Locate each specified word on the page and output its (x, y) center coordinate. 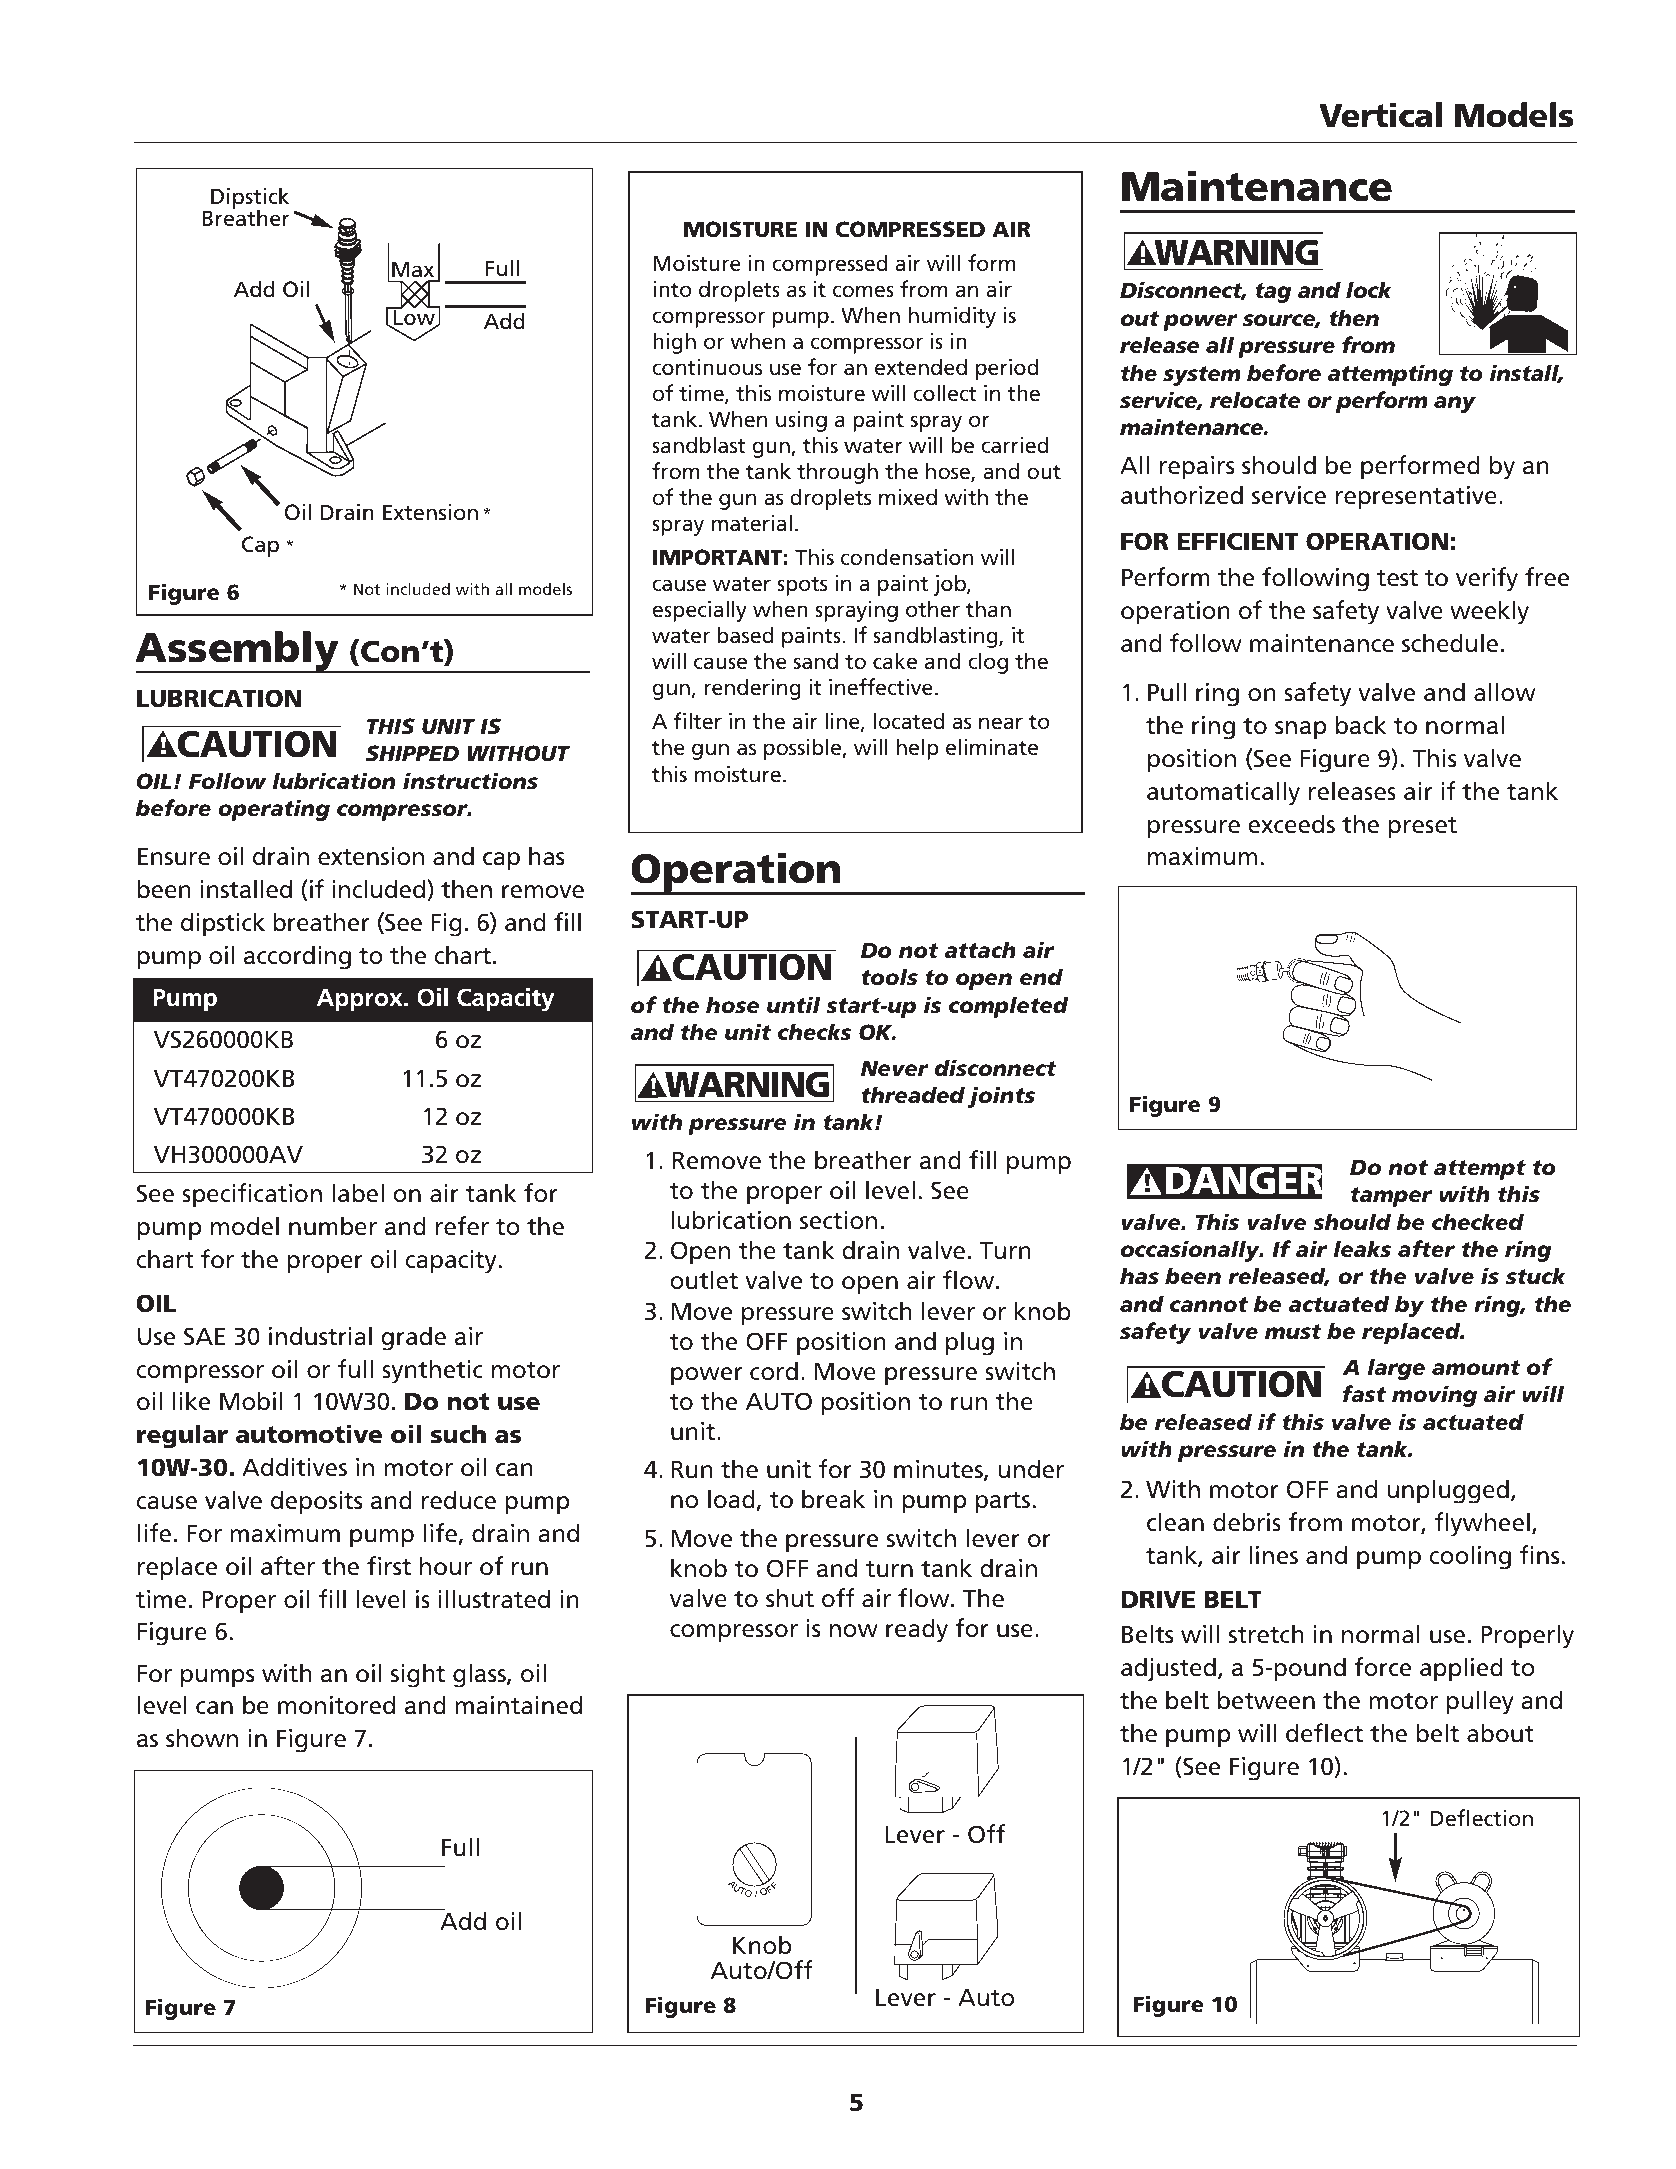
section (838, 1220)
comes (863, 291)
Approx (361, 1000)
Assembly (238, 652)
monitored (336, 1705)
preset (1422, 827)
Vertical (1380, 115)
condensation (907, 557)
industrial (320, 1336)
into (672, 289)
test (1397, 578)
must (1293, 1332)
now (853, 1631)
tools (889, 977)
